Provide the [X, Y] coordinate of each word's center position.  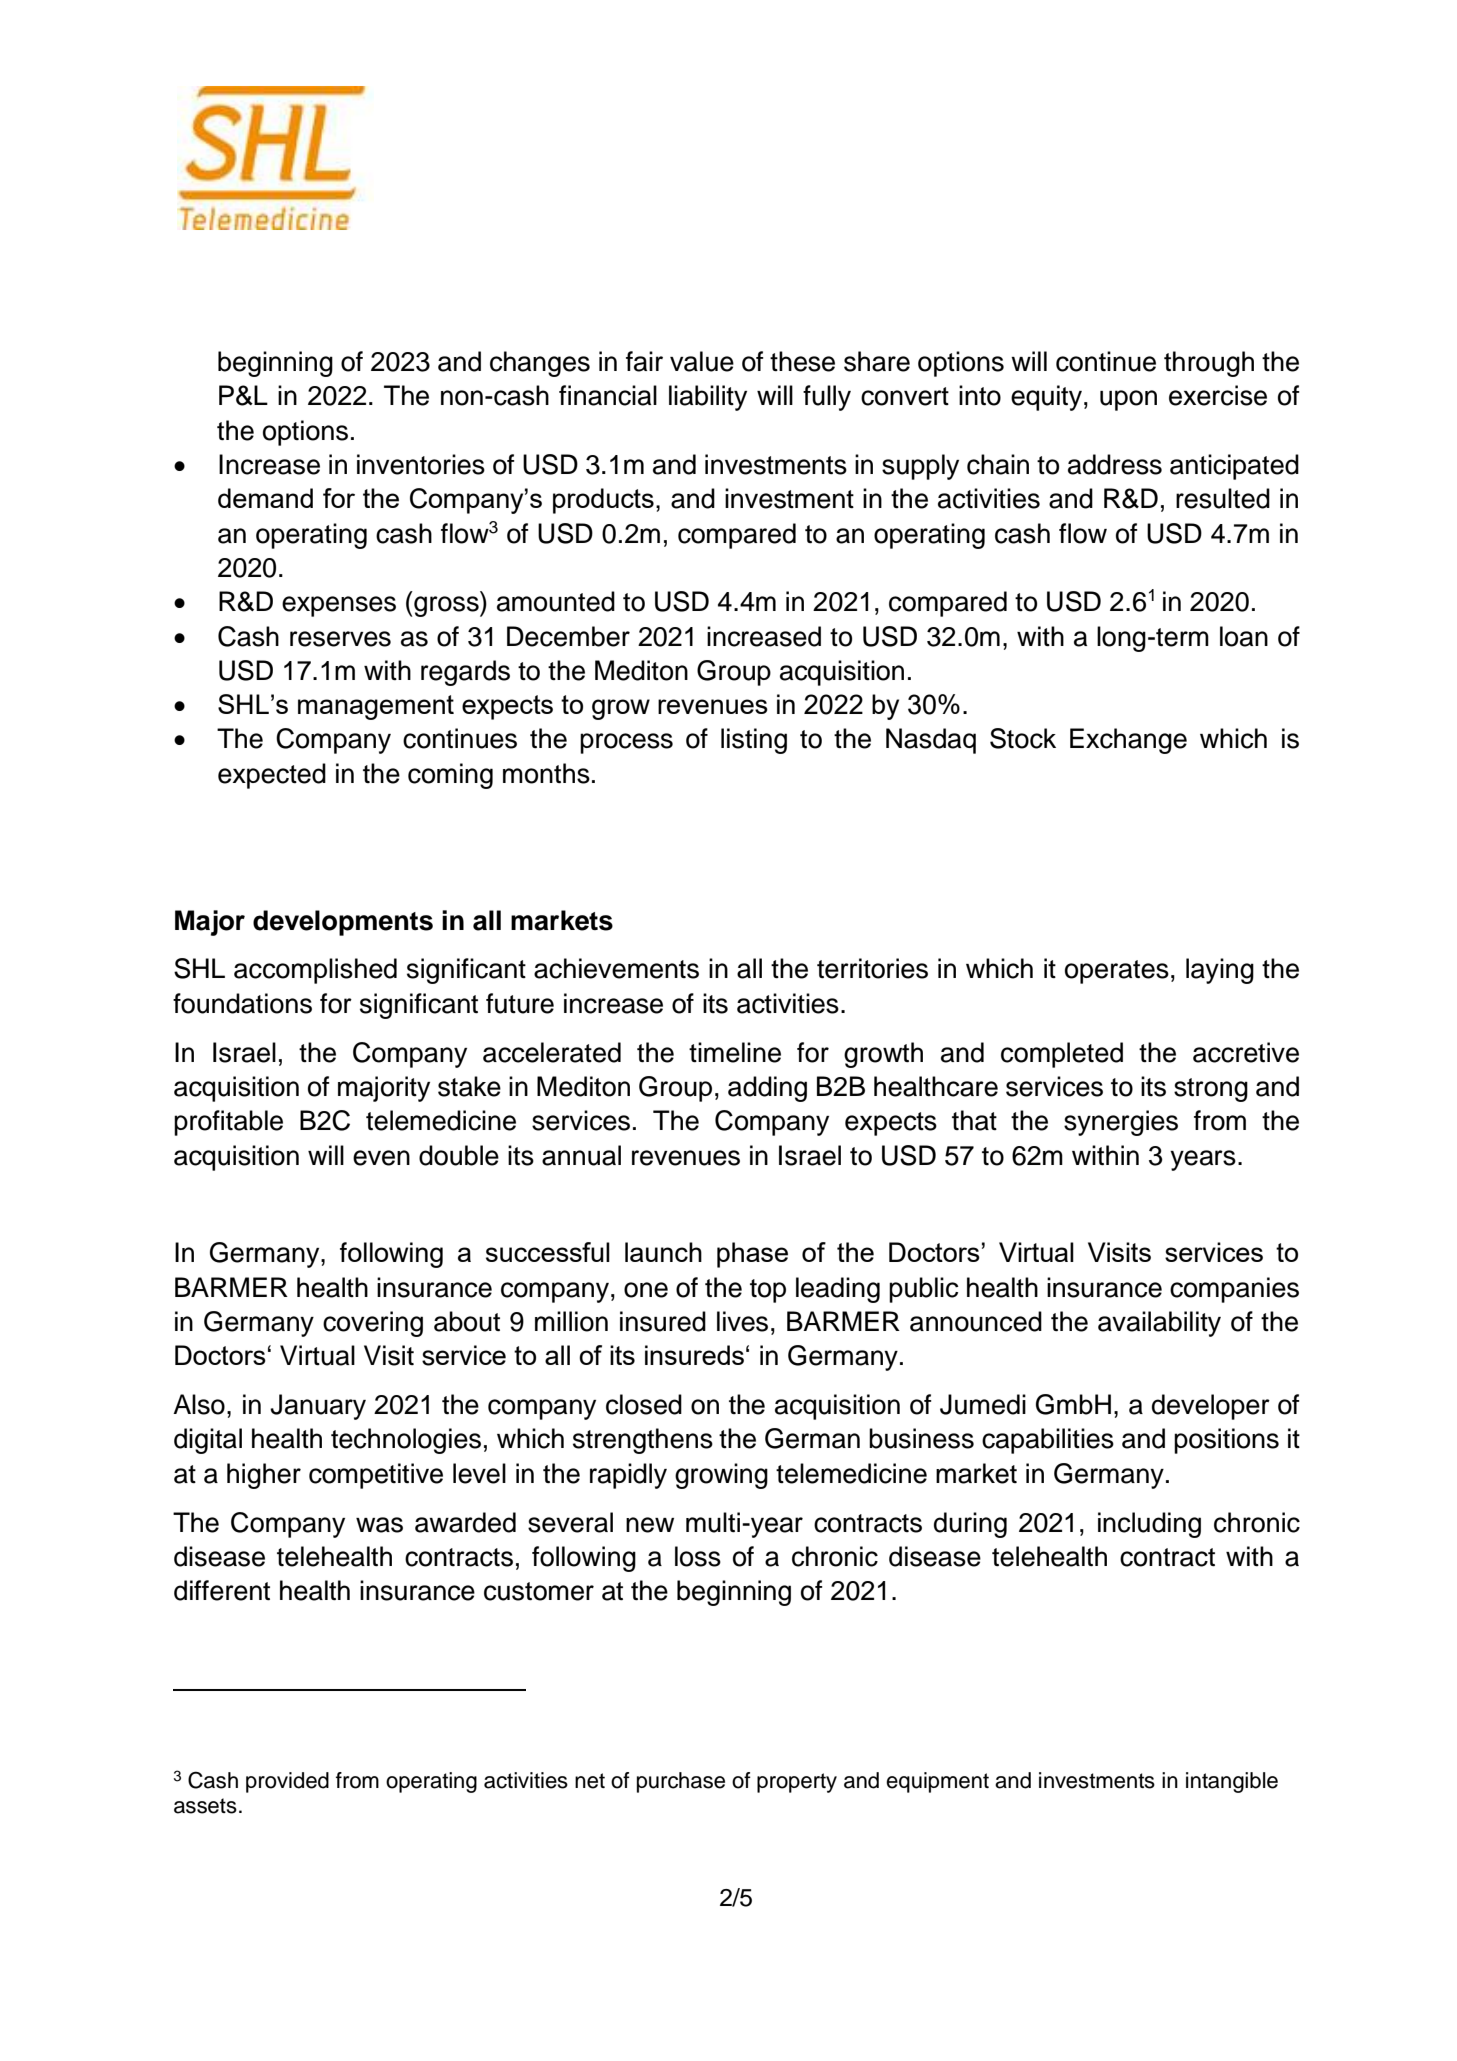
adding [767, 1089]
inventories [421, 464]
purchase [681, 1782]
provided [287, 1782]
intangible [1232, 1782]
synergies [1121, 1123]
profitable [228, 1123]
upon [1128, 400]
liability [708, 398]
